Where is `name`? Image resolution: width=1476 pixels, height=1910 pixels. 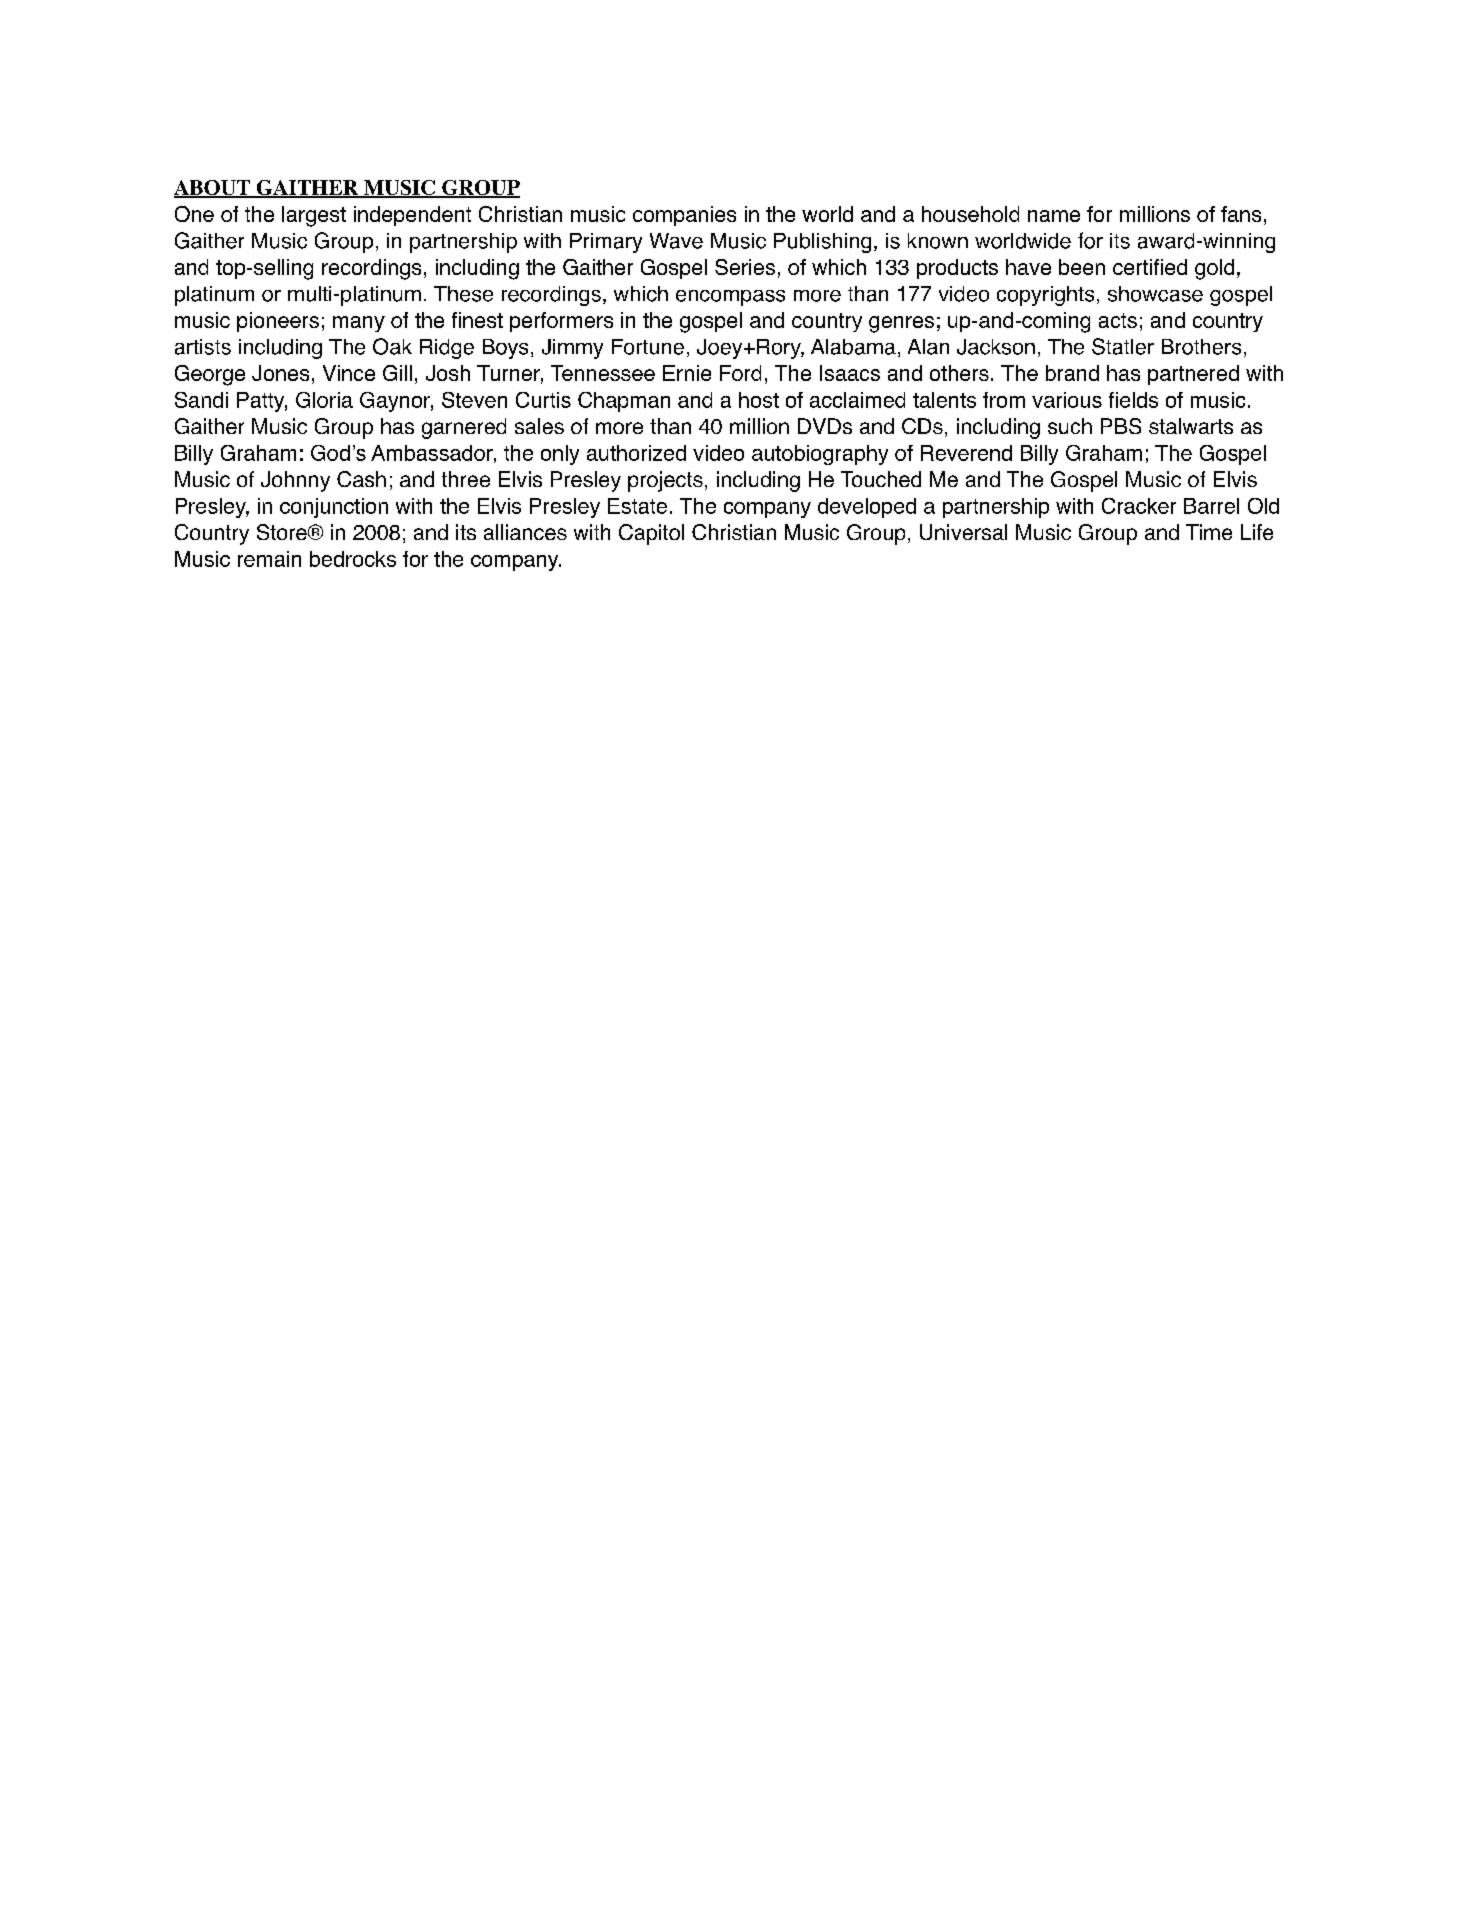 name is located at coordinates (1054, 216).
